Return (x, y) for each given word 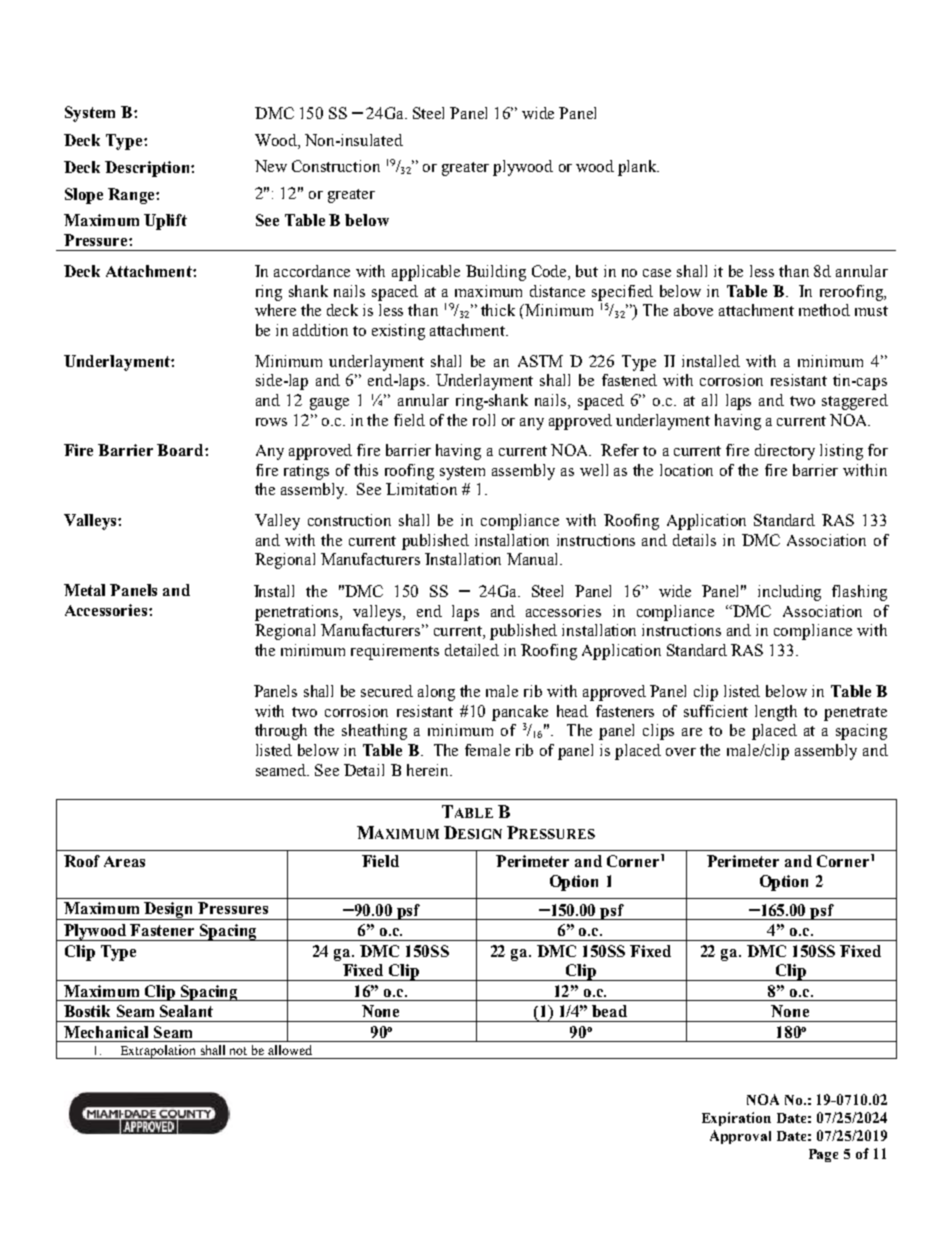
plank (638, 168)
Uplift (165, 222)
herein (429, 770)
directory (785, 452)
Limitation (421, 489)
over (681, 752)
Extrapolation (158, 1052)
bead (609, 1011)
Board (181, 450)
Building (496, 273)
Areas (124, 861)
